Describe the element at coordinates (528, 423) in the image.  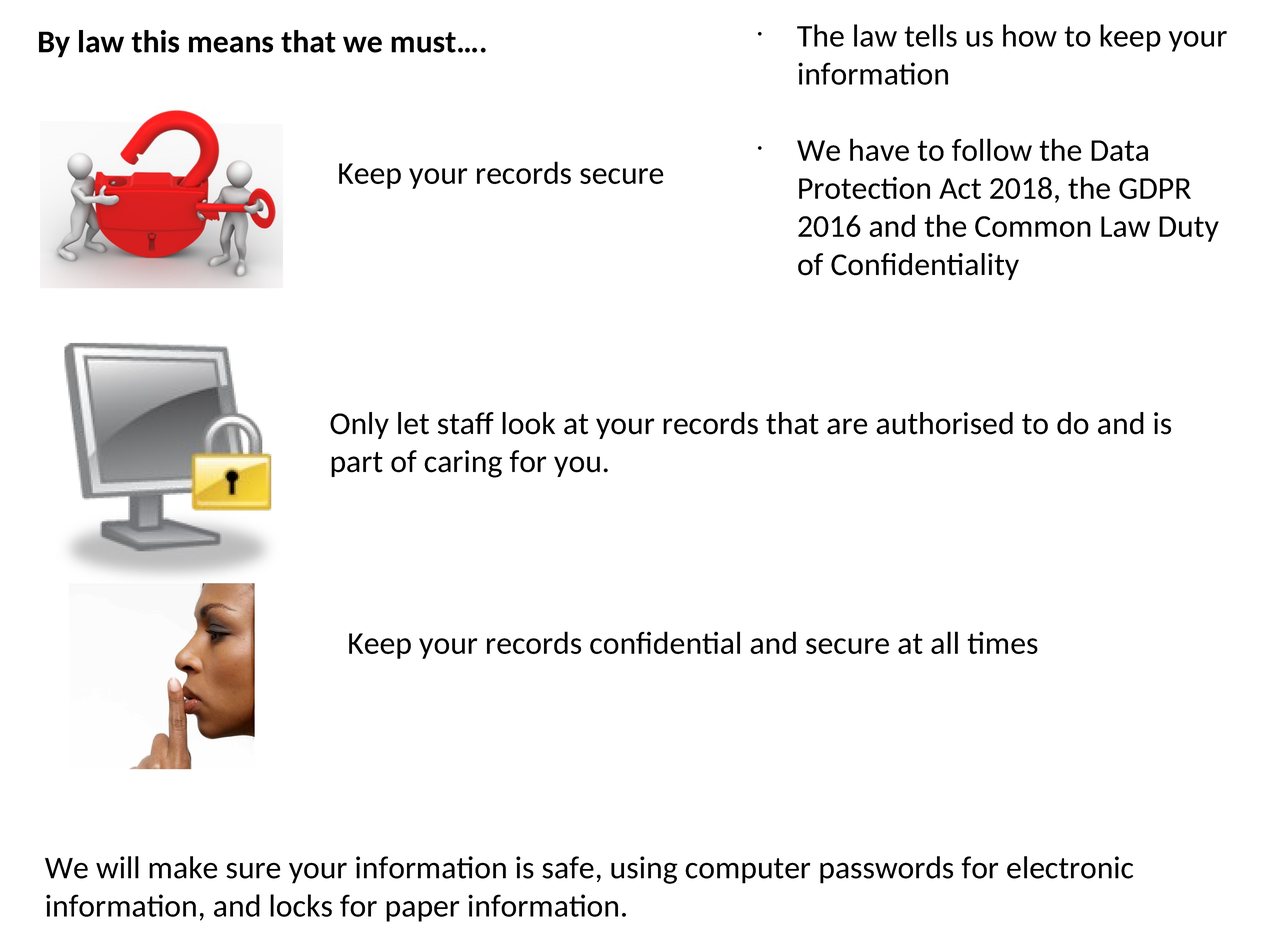
I see `look` at that location.
